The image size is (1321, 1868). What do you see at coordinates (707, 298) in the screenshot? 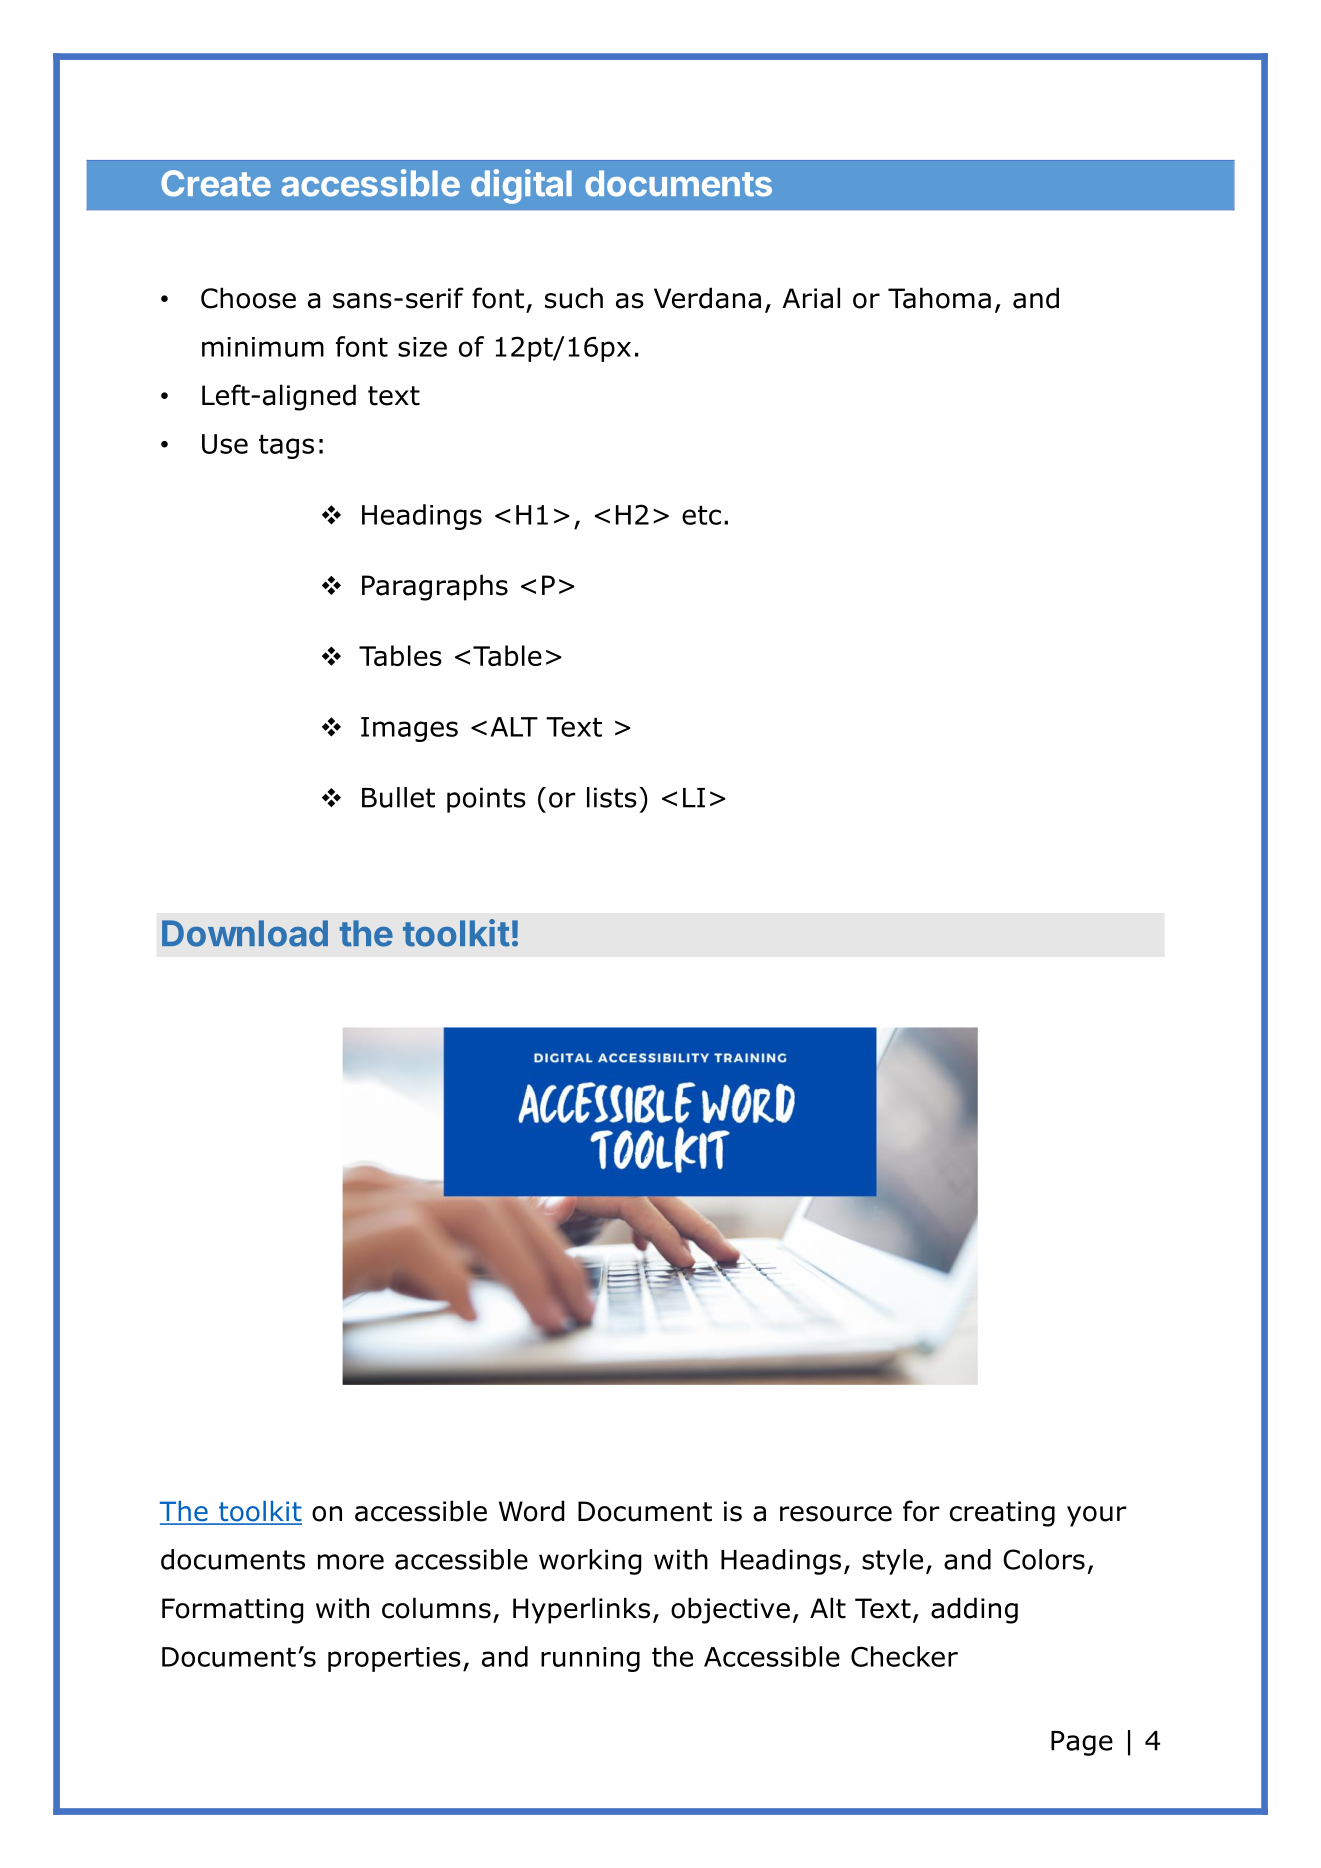
I see `Verdana` at bounding box center [707, 298].
